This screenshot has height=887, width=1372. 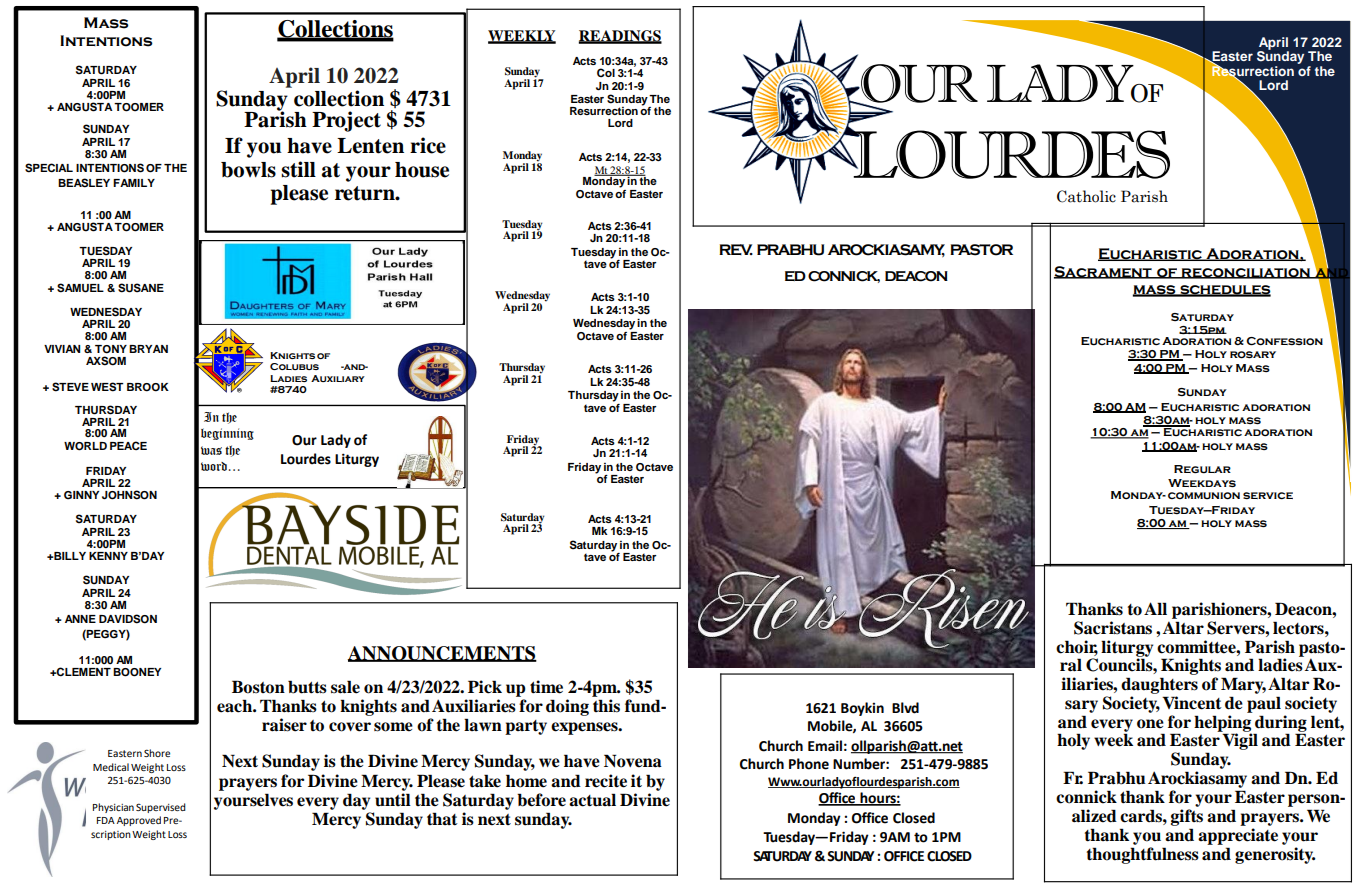 What do you see at coordinates (227, 434) in the screenshot?
I see `beginning` at bounding box center [227, 434].
